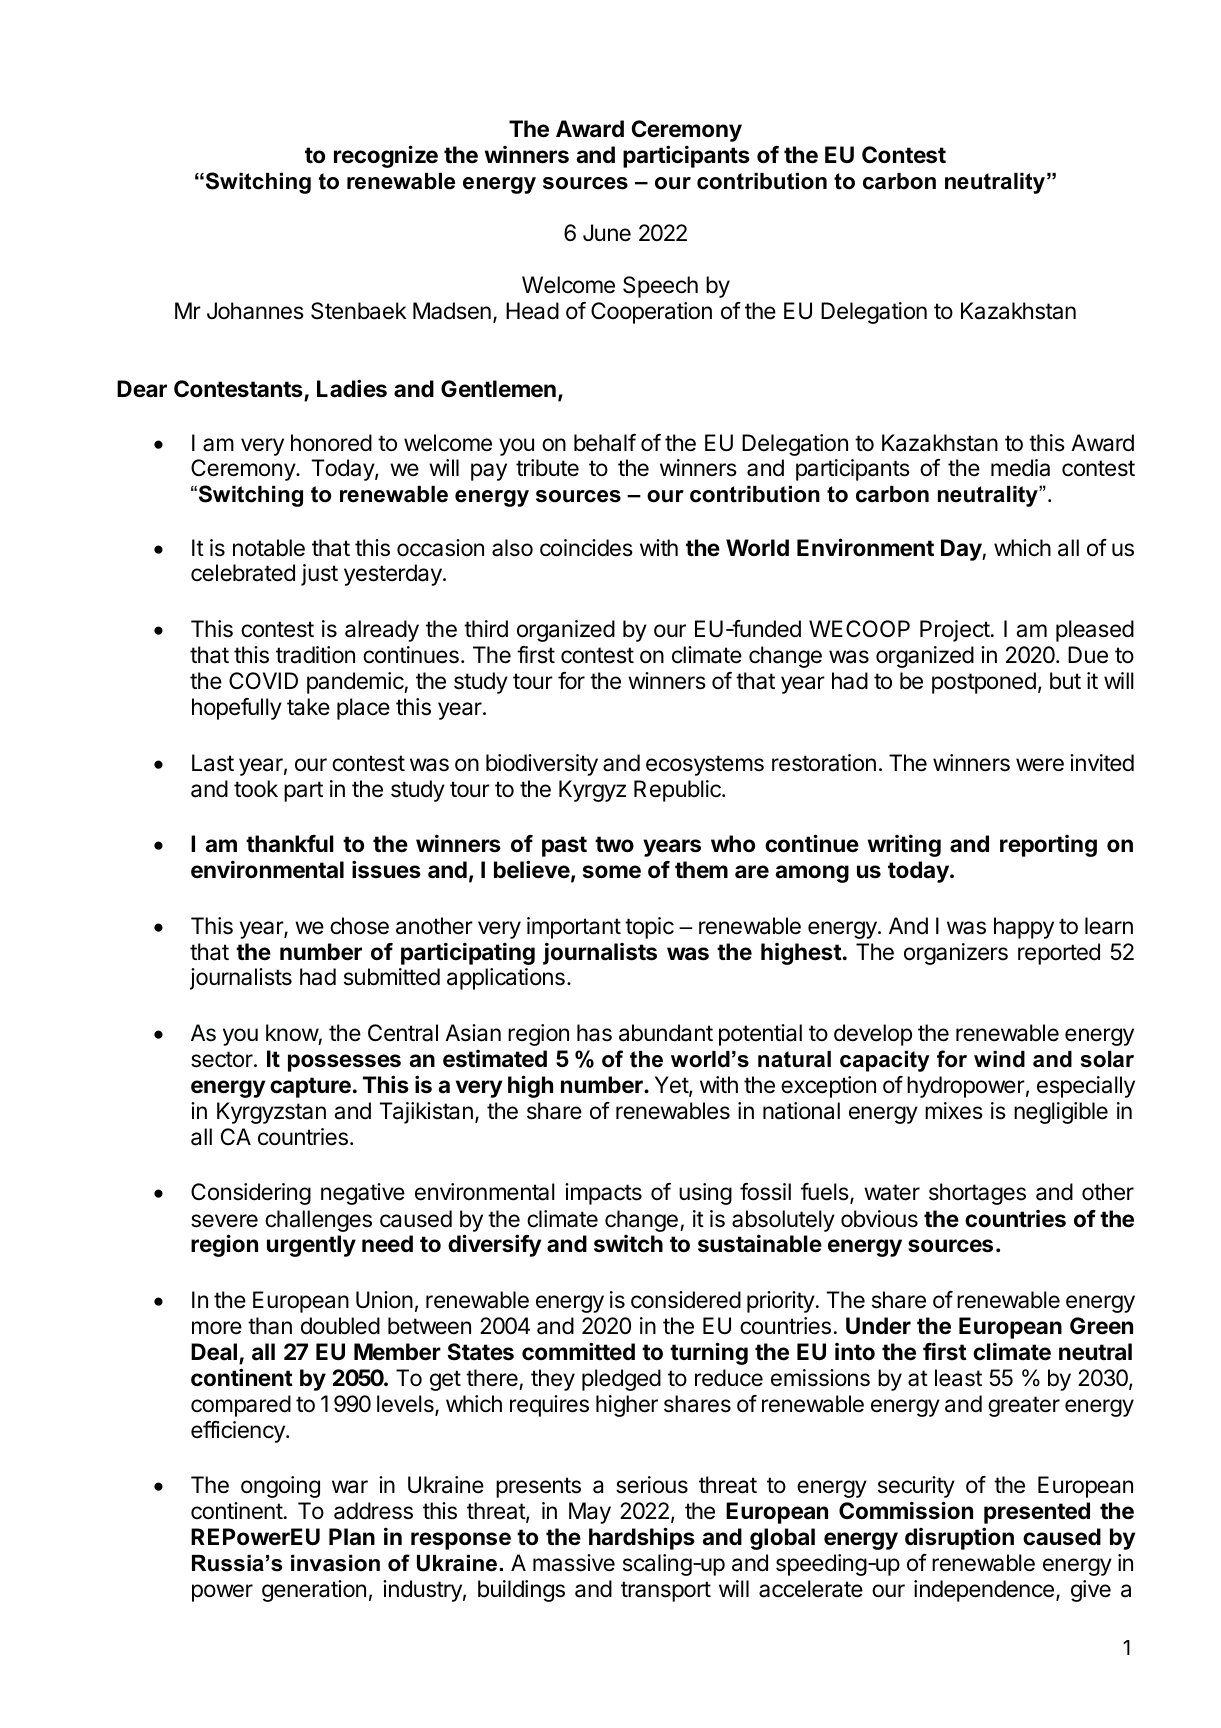  What do you see at coordinates (612, 872) in the page?
I see `some` at bounding box center [612, 872].
